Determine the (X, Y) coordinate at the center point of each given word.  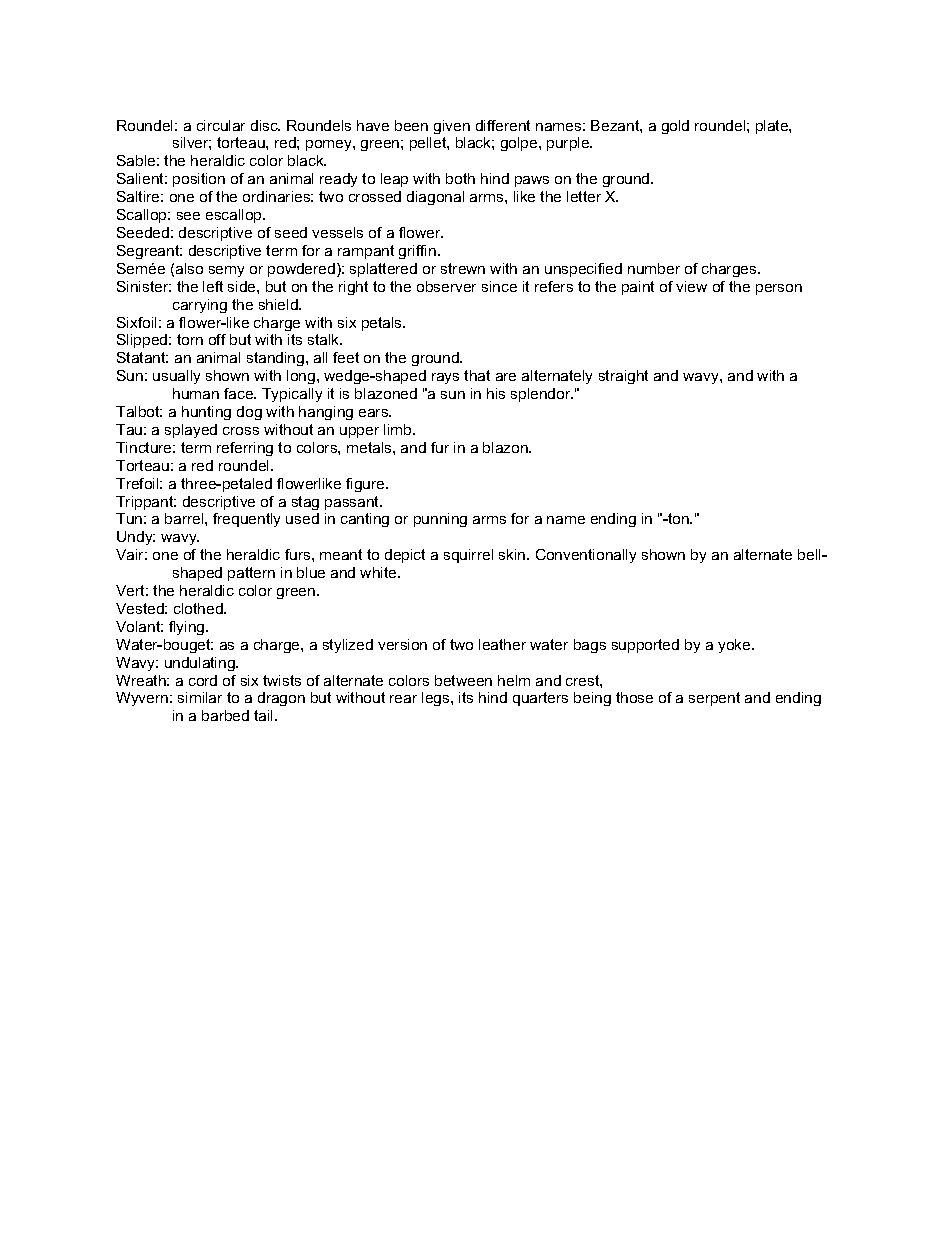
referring (245, 449)
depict (405, 556)
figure (366, 485)
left (213, 286)
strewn (463, 268)
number (654, 268)
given (452, 127)
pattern (251, 574)
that (477, 375)
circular (221, 125)
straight (623, 377)
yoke (735, 646)
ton (678, 518)
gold (675, 127)
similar (200, 697)
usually (176, 377)
